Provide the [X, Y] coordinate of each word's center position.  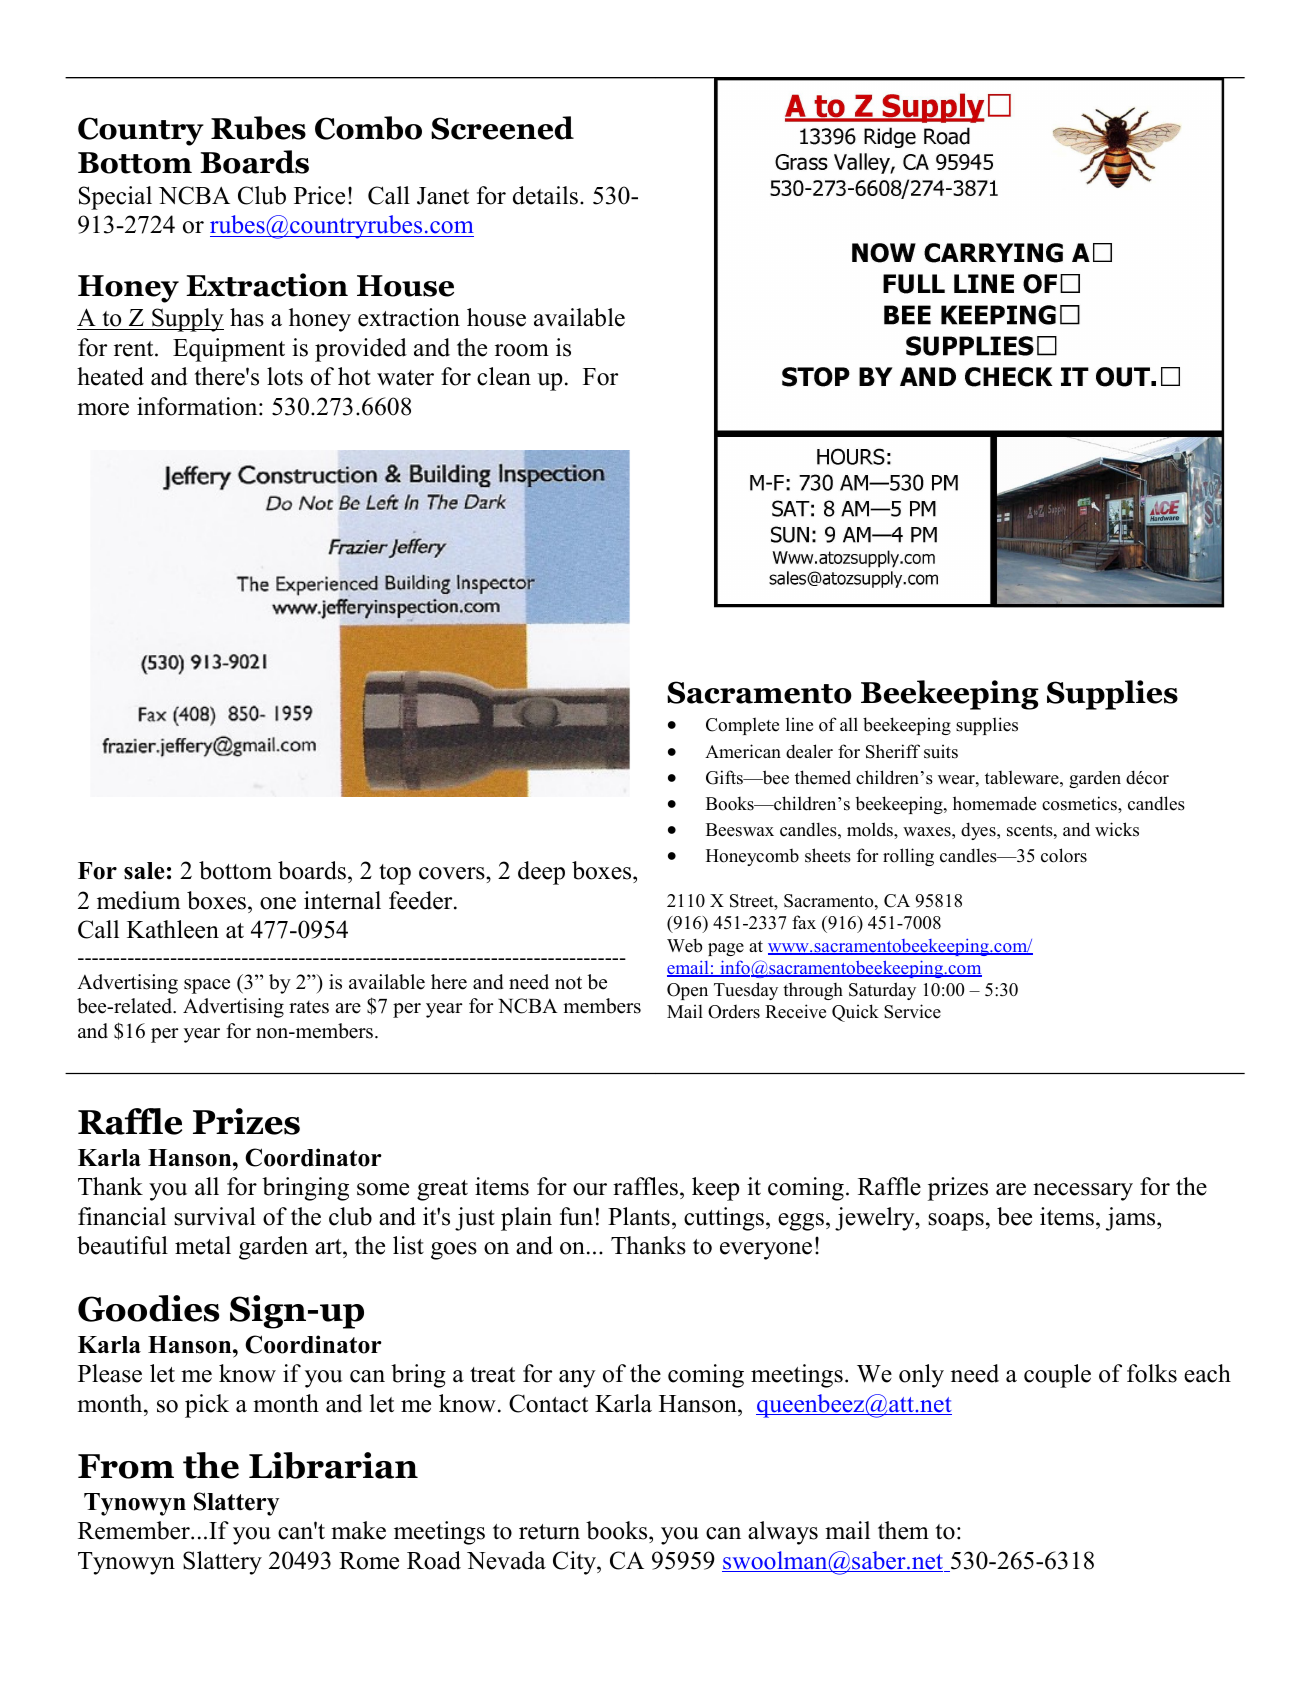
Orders [734, 1012]
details [545, 195]
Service [912, 1011]
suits [941, 751]
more [103, 409]
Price [319, 195]
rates [309, 1007]
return [549, 1532]
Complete [742, 726]
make [358, 1530]
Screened [502, 128]
